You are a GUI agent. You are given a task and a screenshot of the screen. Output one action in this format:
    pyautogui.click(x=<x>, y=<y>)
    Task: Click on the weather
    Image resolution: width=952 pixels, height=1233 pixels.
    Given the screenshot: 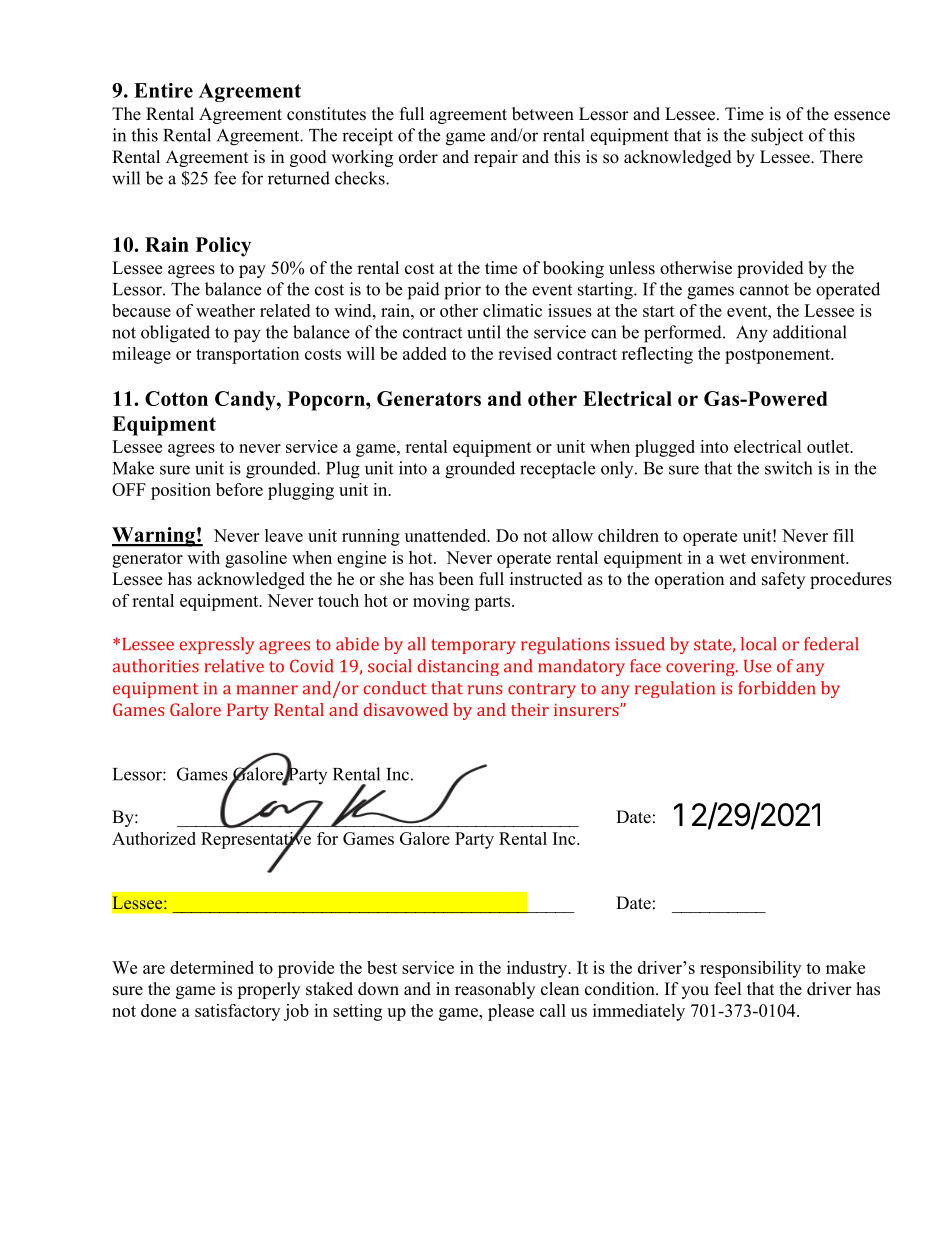 What is the action you would take?
    pyautogui.click(x=225, y=310)
